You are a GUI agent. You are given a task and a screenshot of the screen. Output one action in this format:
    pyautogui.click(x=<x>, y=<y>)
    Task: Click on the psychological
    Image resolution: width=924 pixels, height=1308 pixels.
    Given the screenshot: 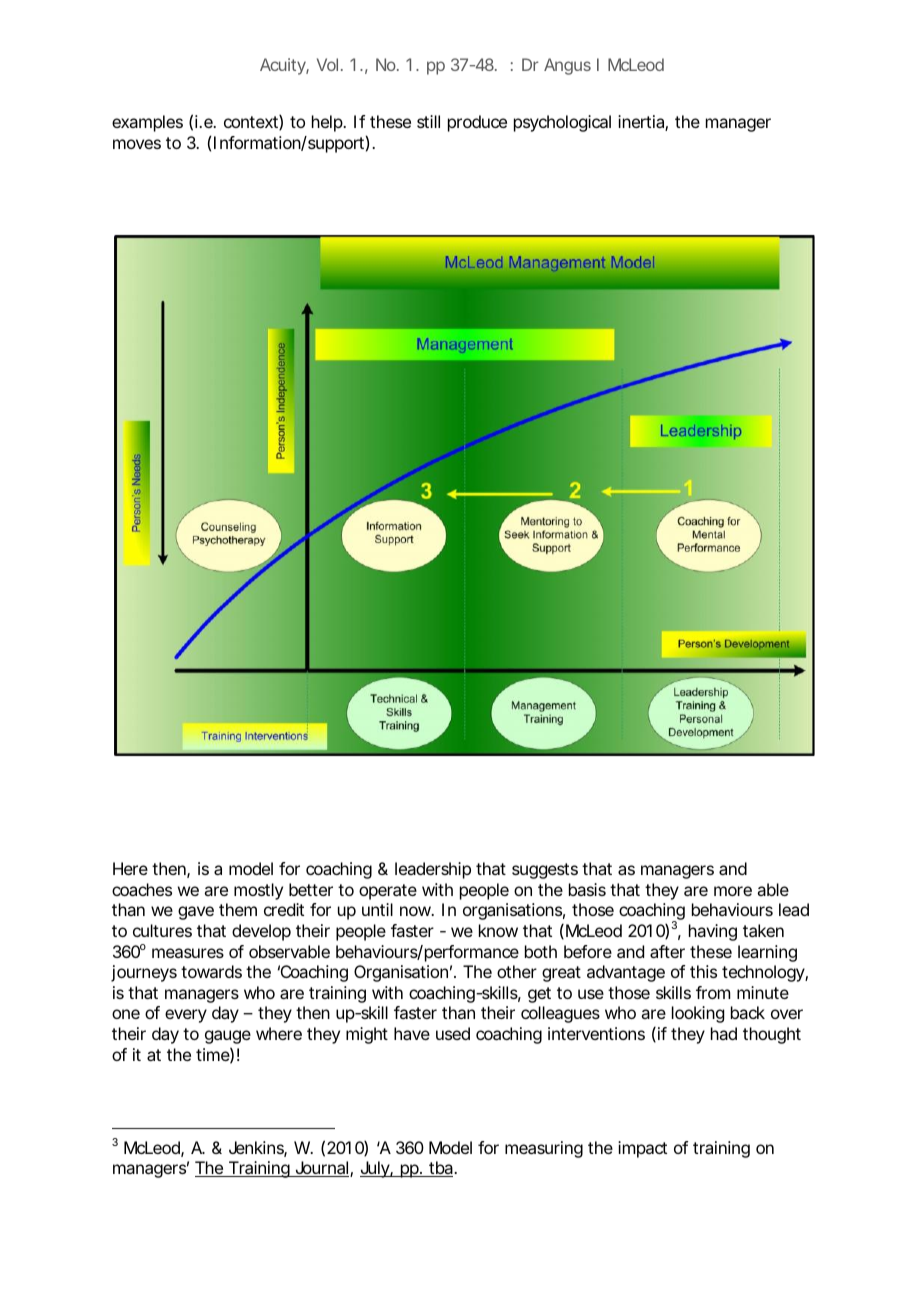 What is the action you would take?
    pyautogui.click(x=562, y=123)
